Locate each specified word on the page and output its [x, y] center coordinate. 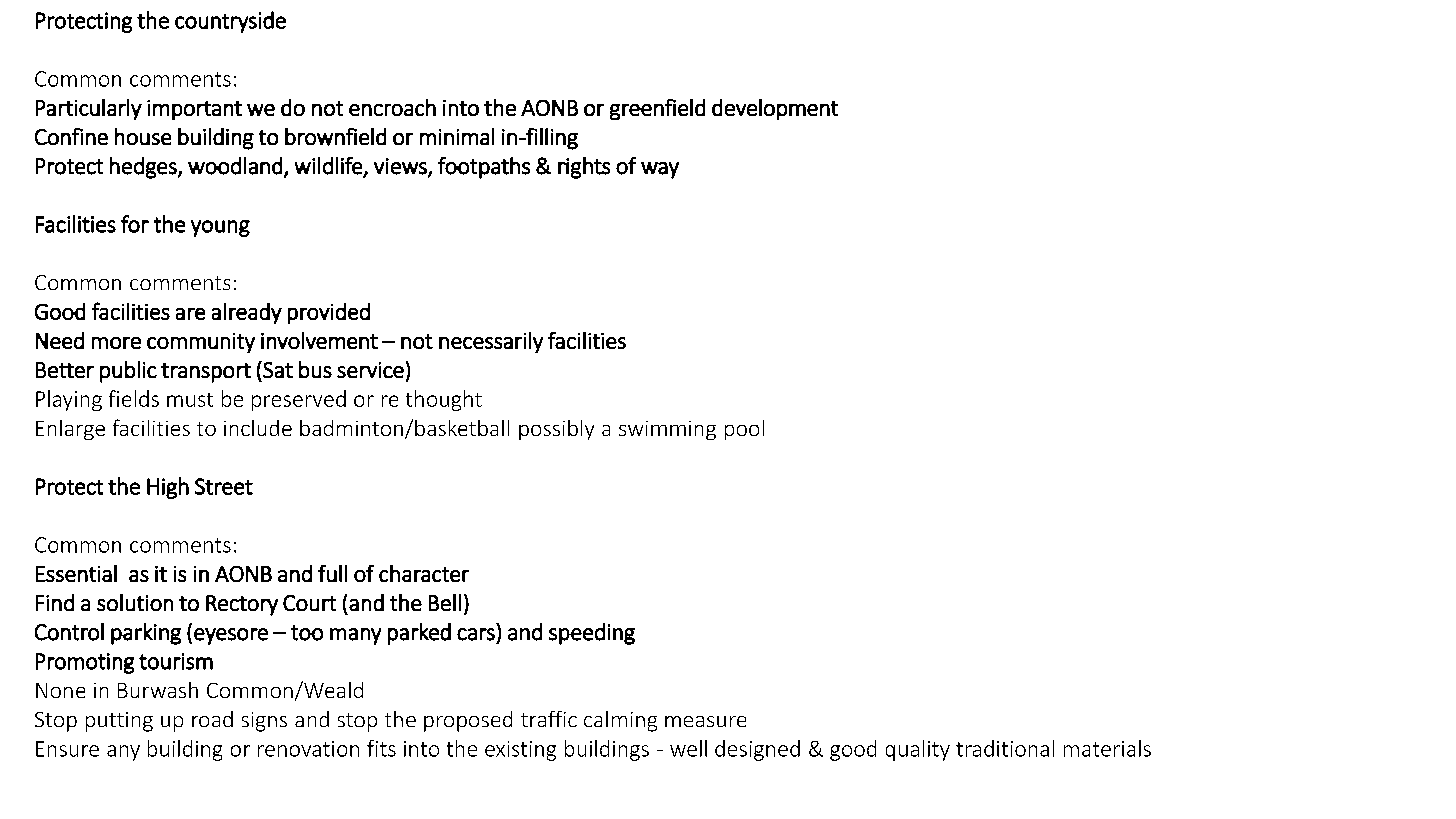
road [212, 719]
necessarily [491, 342]
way [660, 170]
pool [744, 430]
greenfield [657, 109]
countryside [230, 22]
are [190, 314]
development [775, 109]
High [168, 488]
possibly [556, 430]
